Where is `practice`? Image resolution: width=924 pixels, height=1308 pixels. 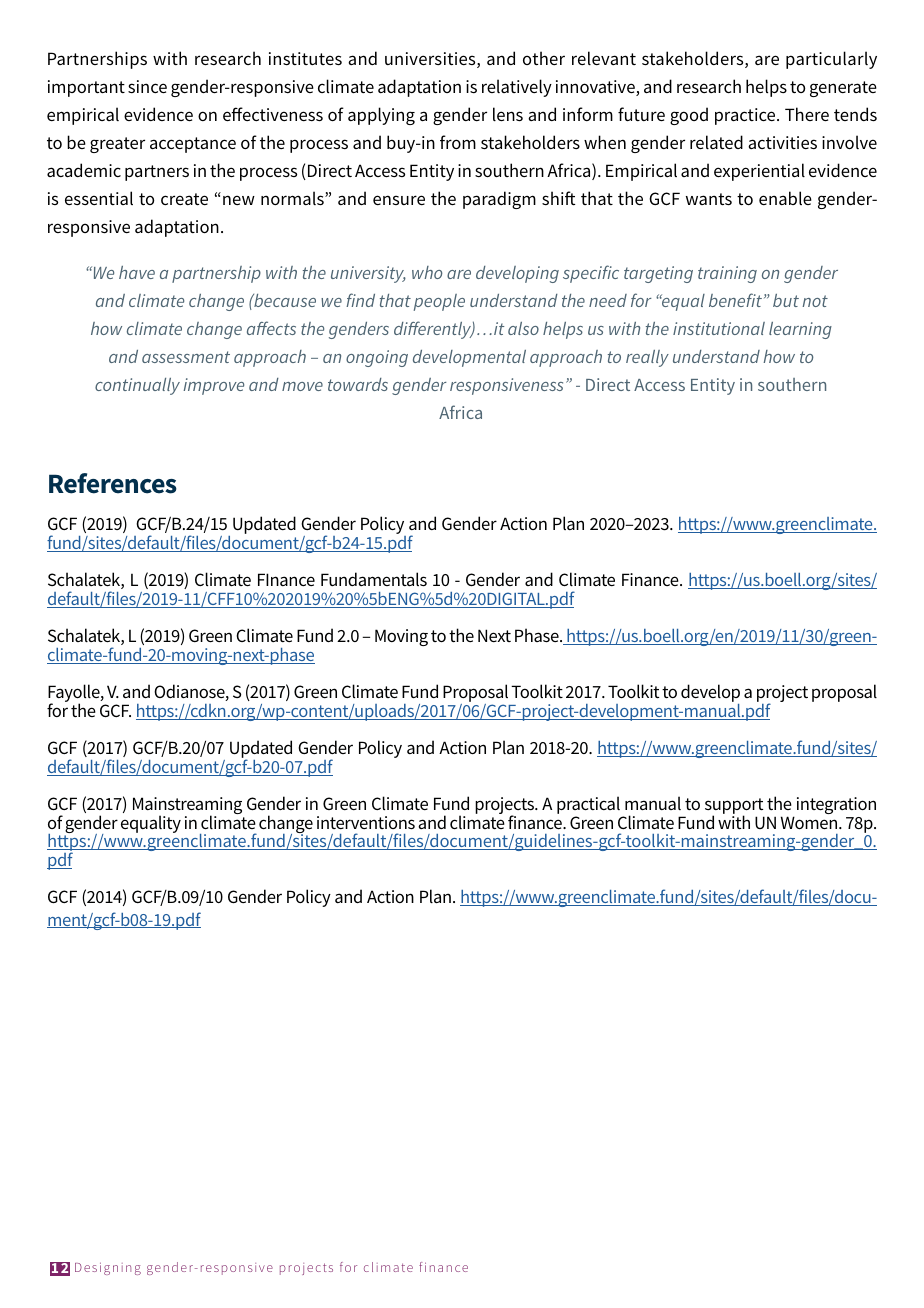
practice is located at coordinates (746, 116).
